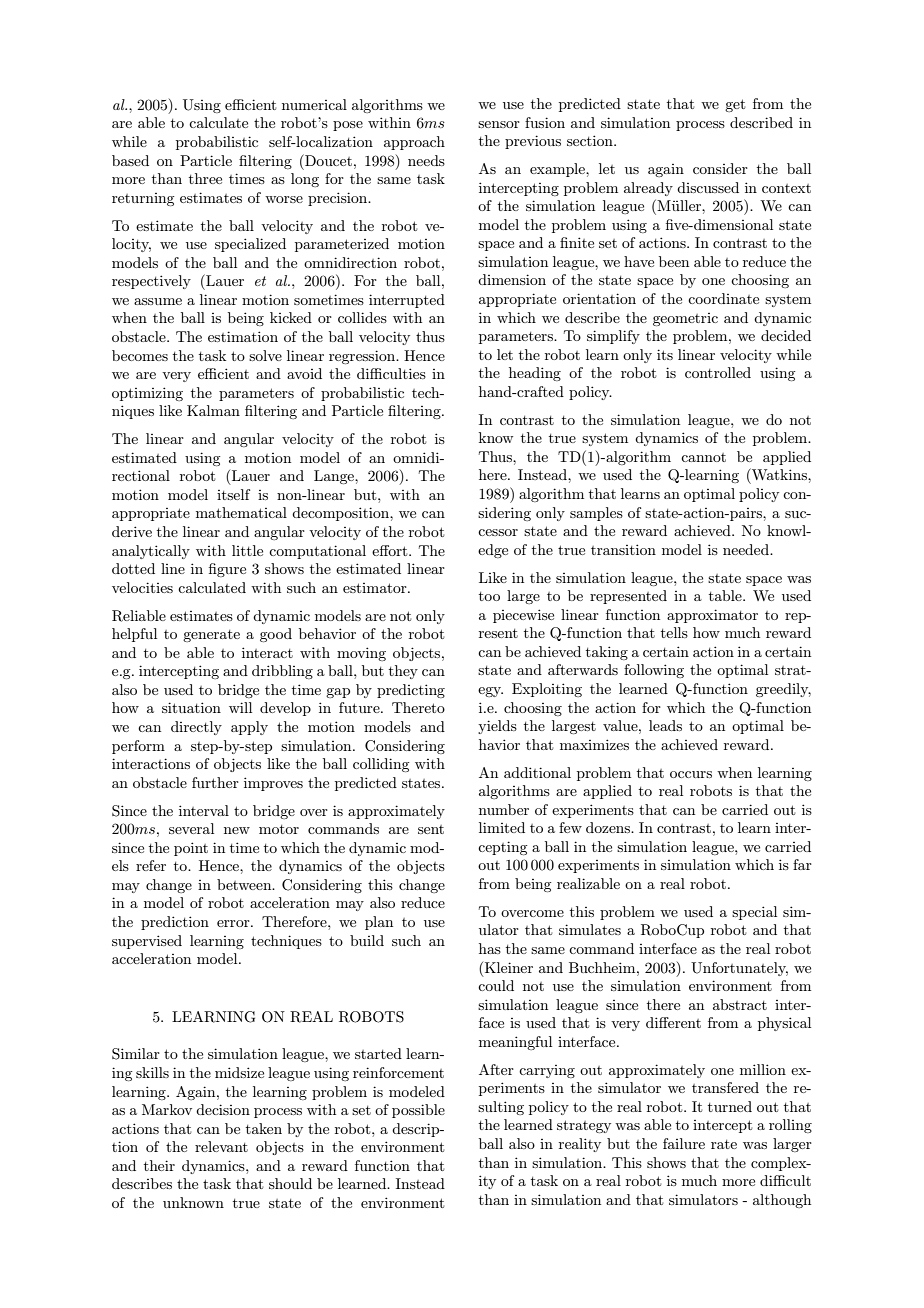 The height and width of the screenshot is (1308, 924). Describe the element at coordinates (735, 105) in the screenshot. I see `get` at that location.
